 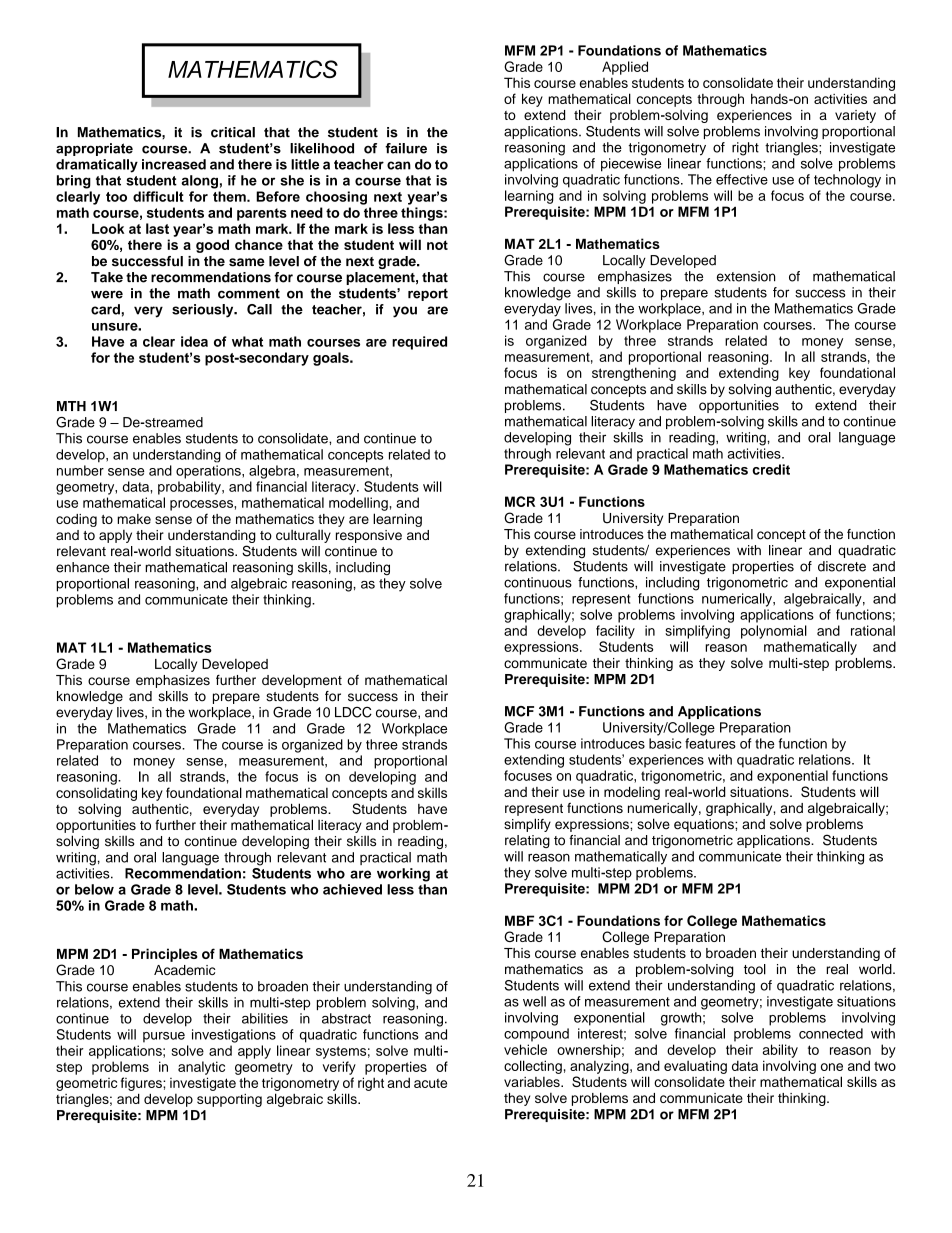 I want to click on failure, so click(x=406, y=148).
